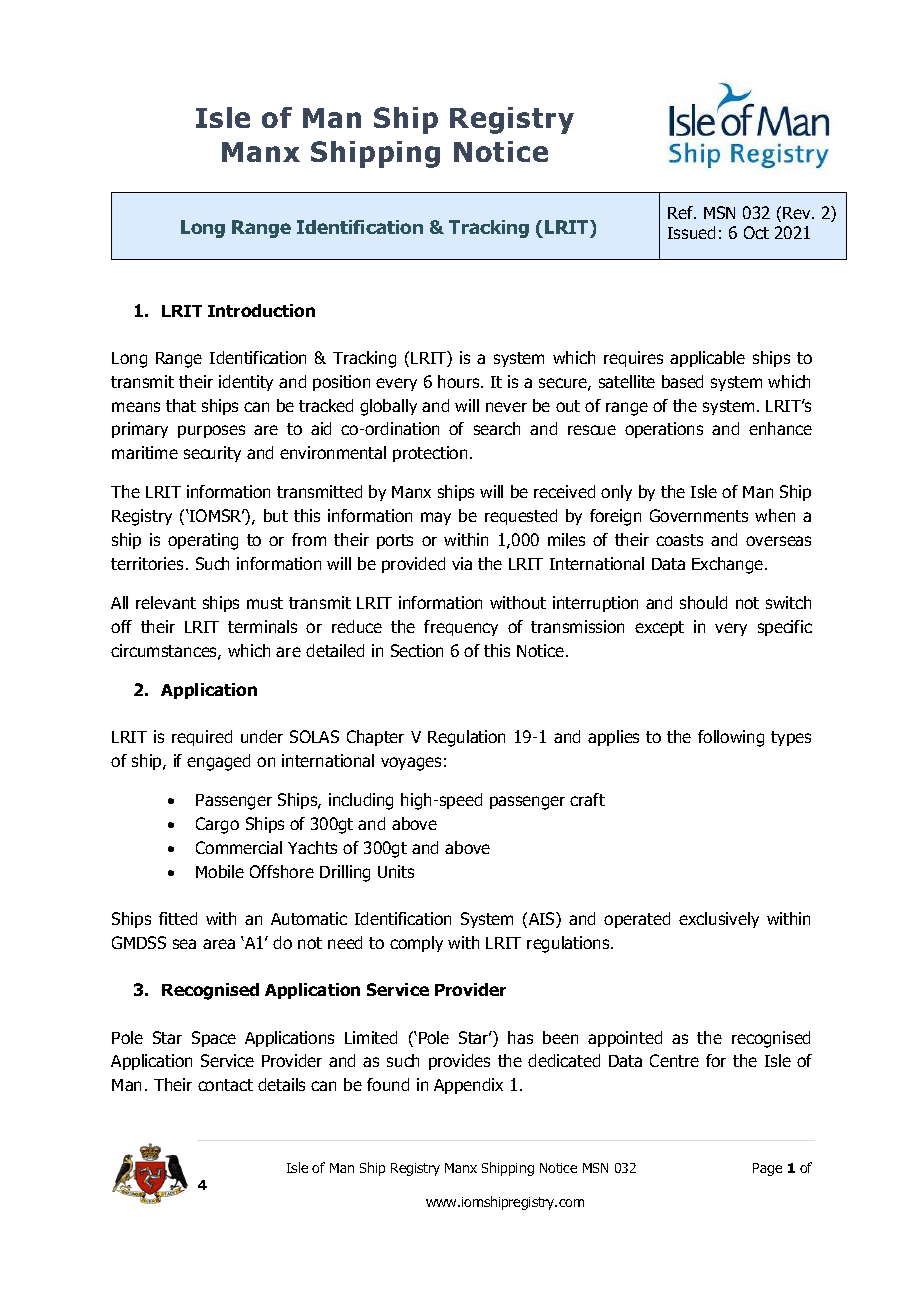  What do you see at coordinates (225, 1085) in the screenshot?
I see `contact` at bounding box center [225, 1085].
